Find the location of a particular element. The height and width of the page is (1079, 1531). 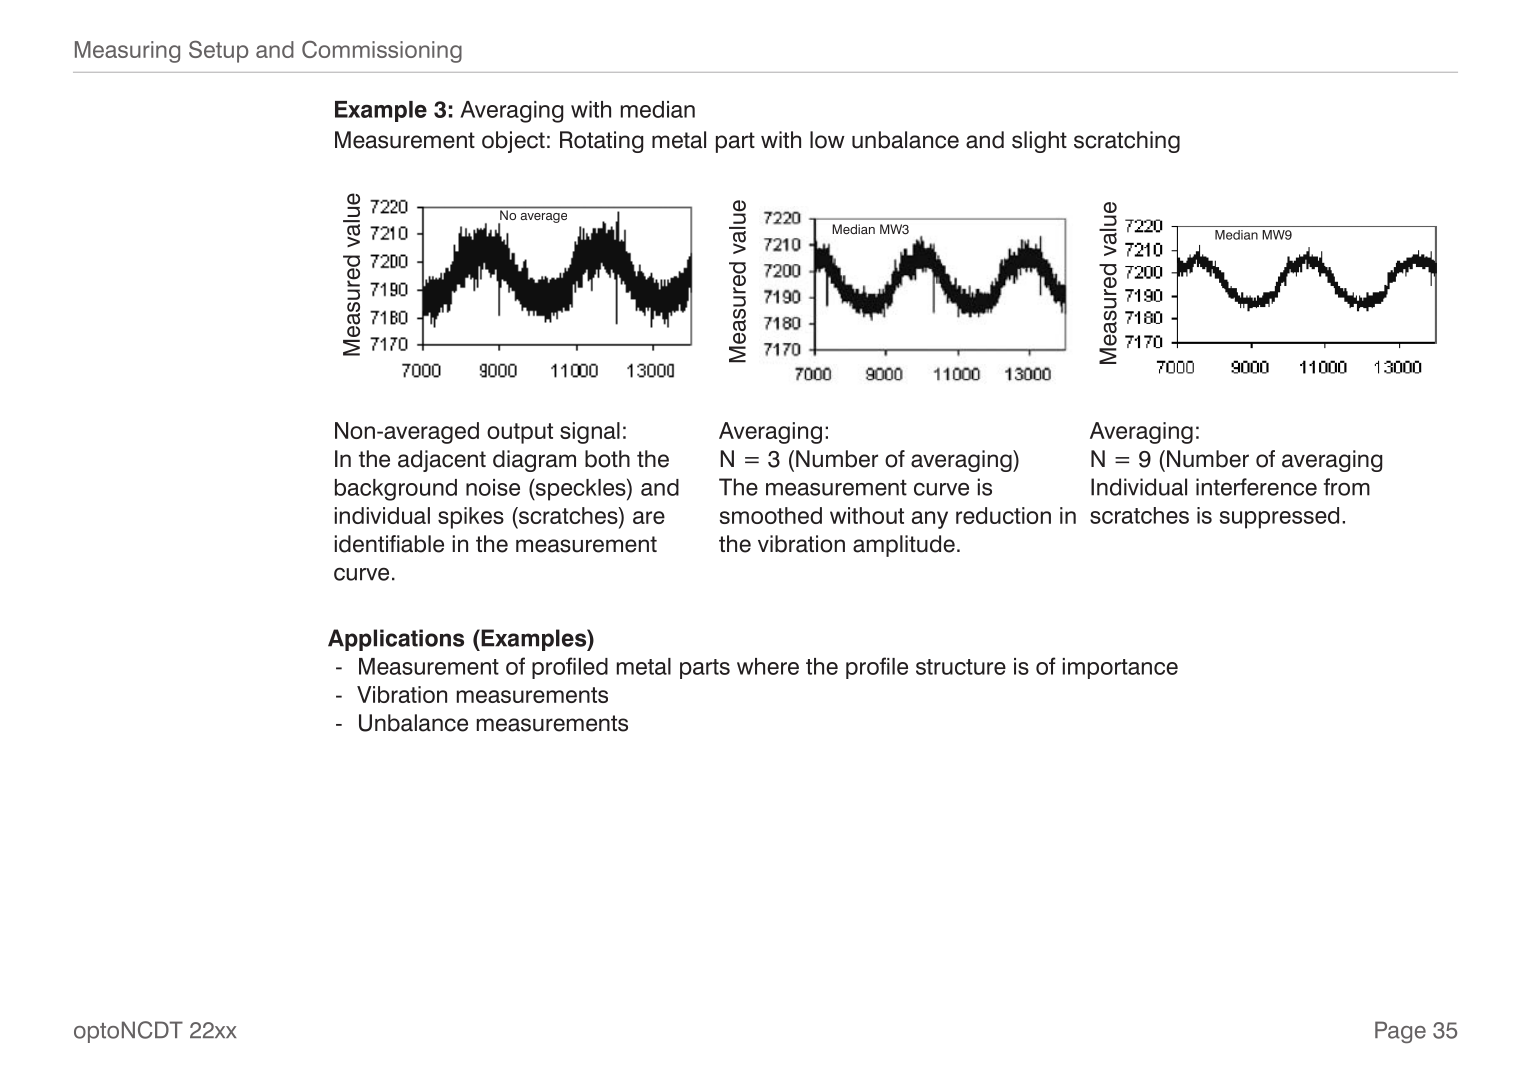

smoothed is located at coordinates (771, 515).
